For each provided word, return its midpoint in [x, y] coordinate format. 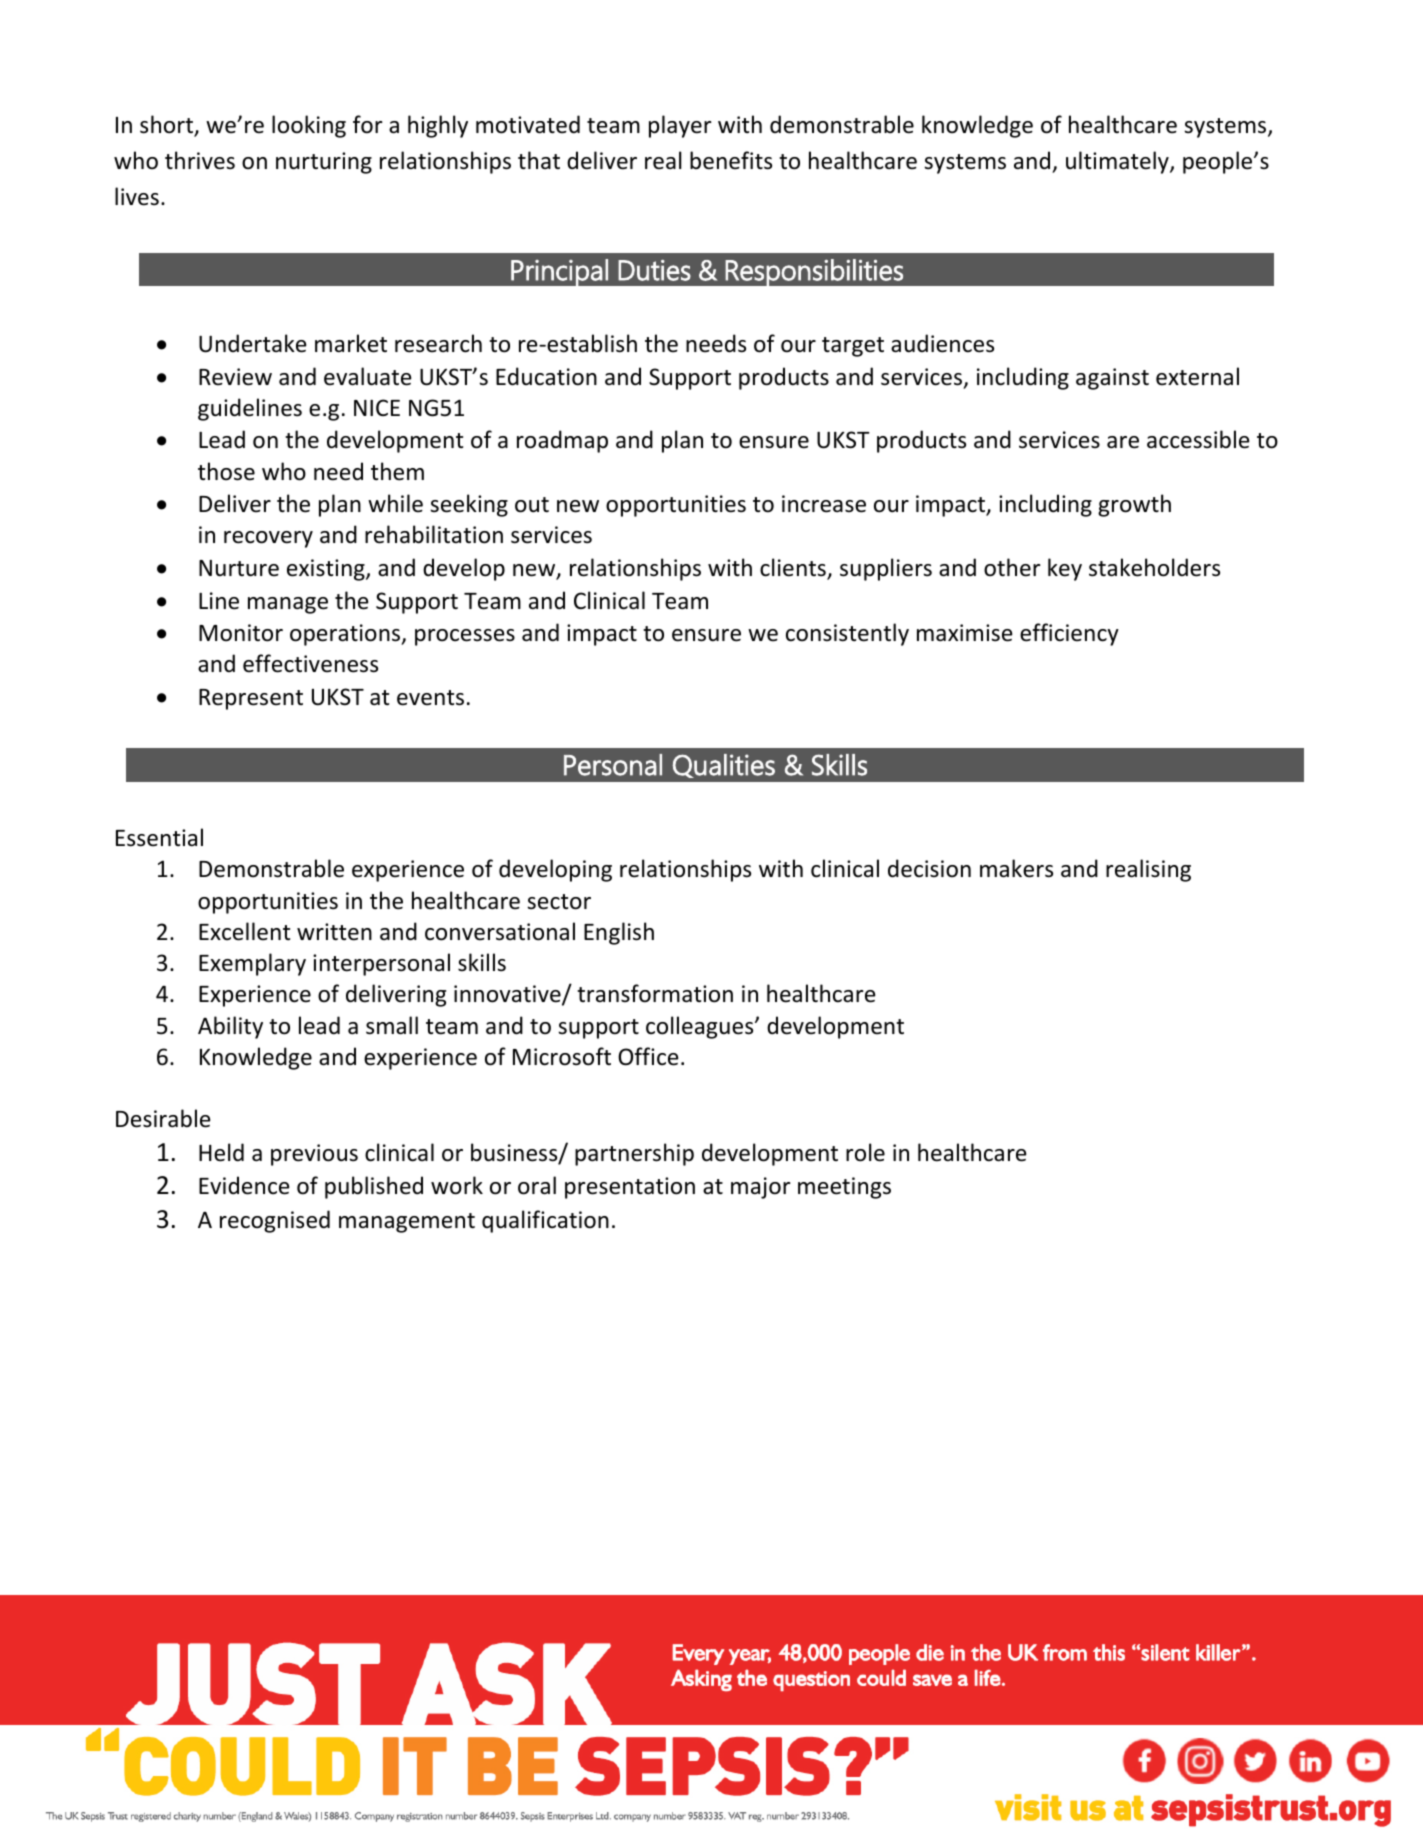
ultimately [1118, 162]
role [865, 1152]
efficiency [1069, 634]
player [680, 126]
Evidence [244, 1185]
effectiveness [310, 663]
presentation [630, 1188]
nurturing [324, 163]
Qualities [724, 766]
